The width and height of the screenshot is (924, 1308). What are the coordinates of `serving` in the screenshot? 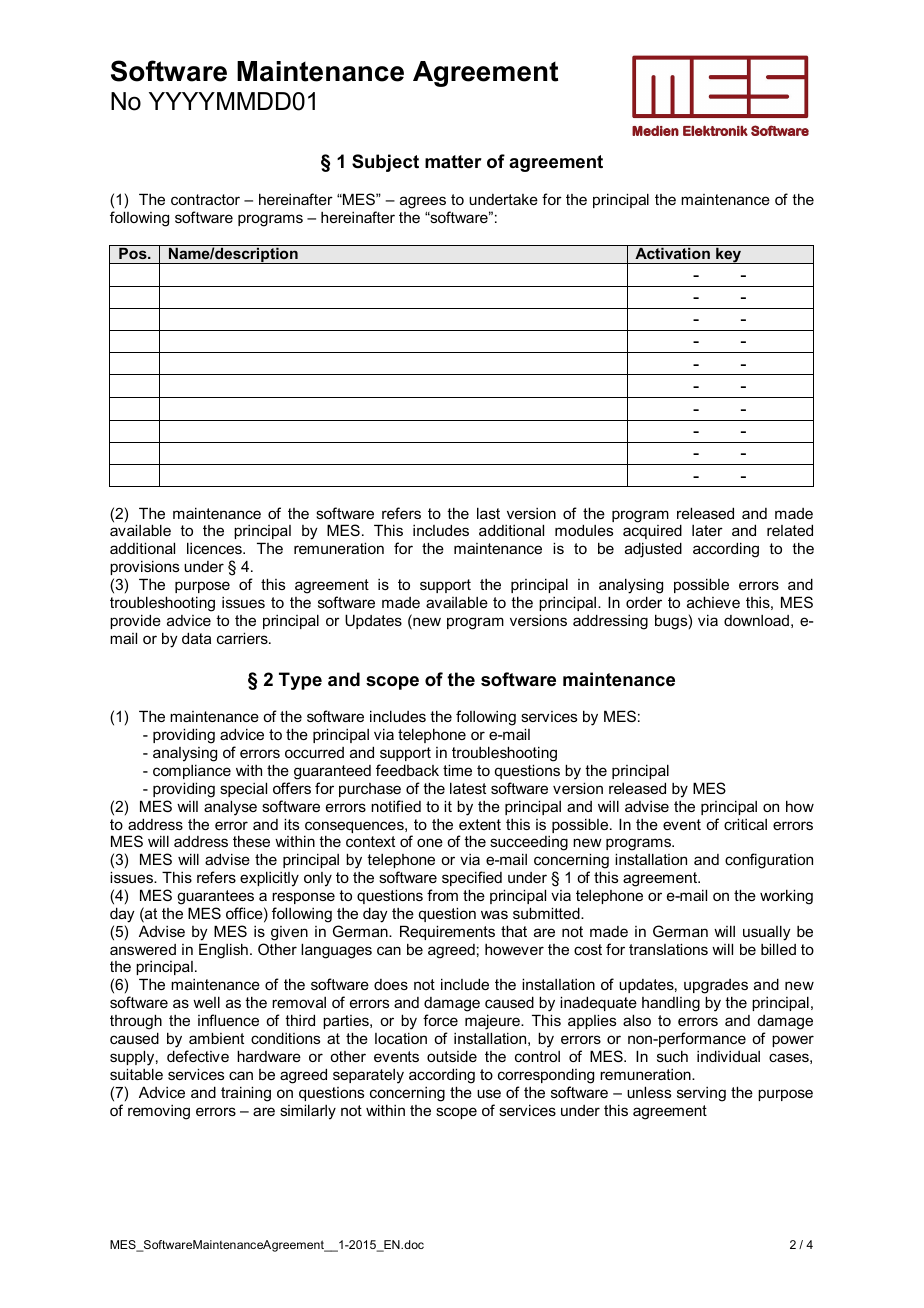 It's located at (701, 1094).
